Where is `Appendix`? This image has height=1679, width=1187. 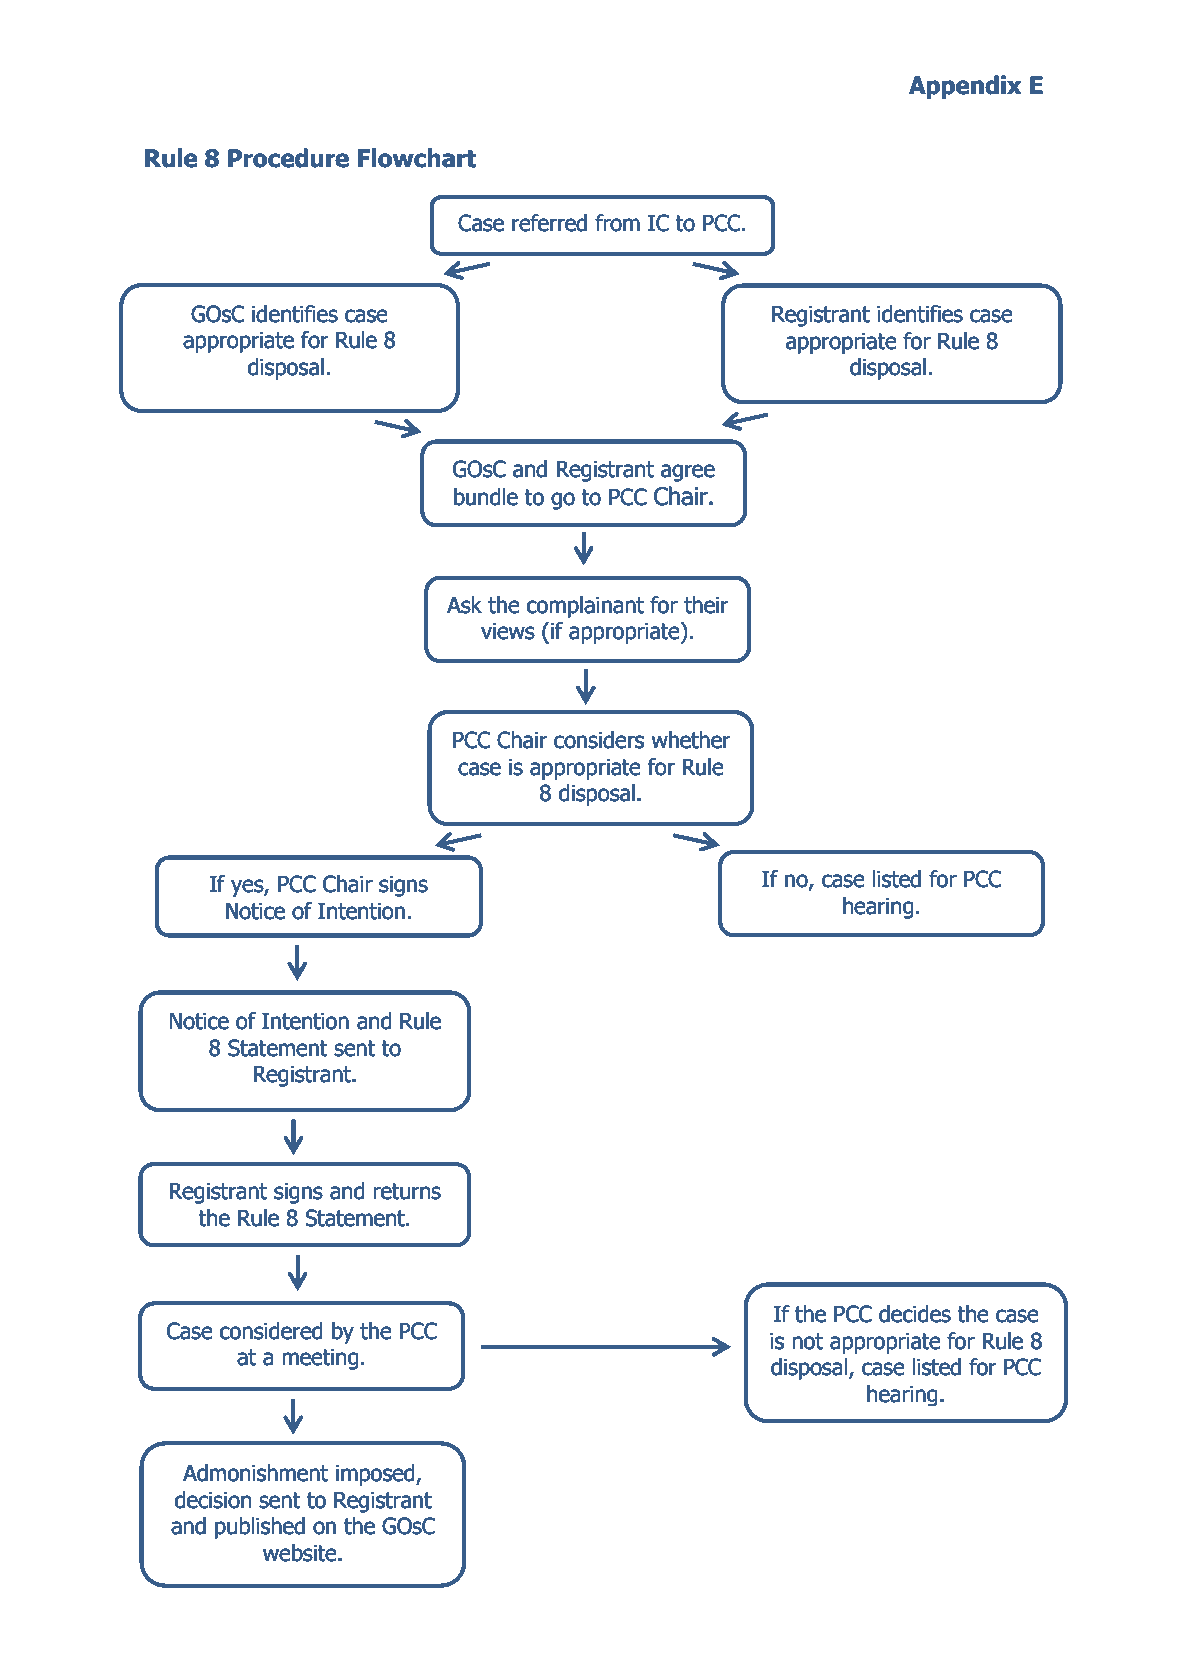 Appendix is located at coordinates (965, 87).
